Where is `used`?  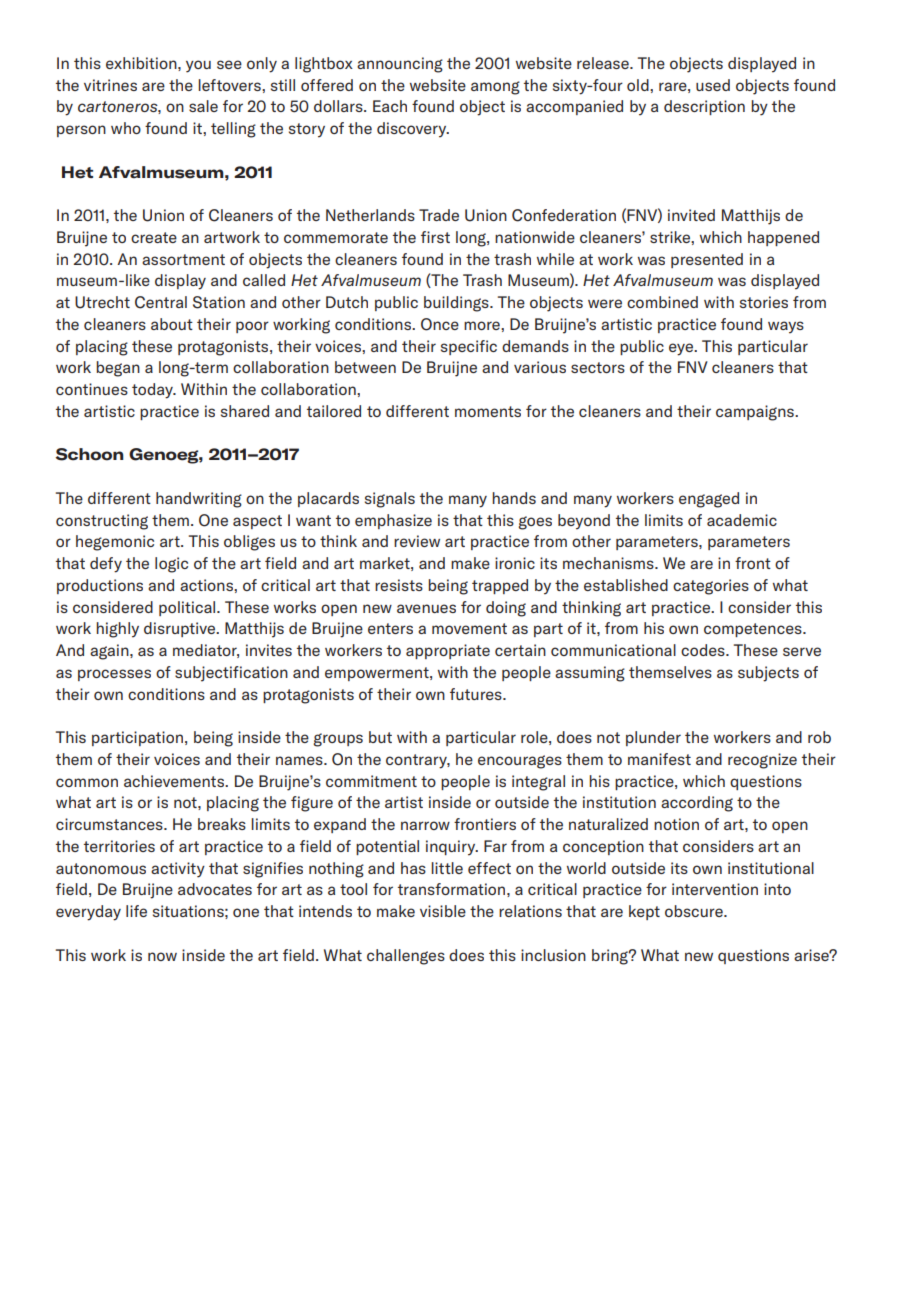 used is located at coordinates (713, 85).
